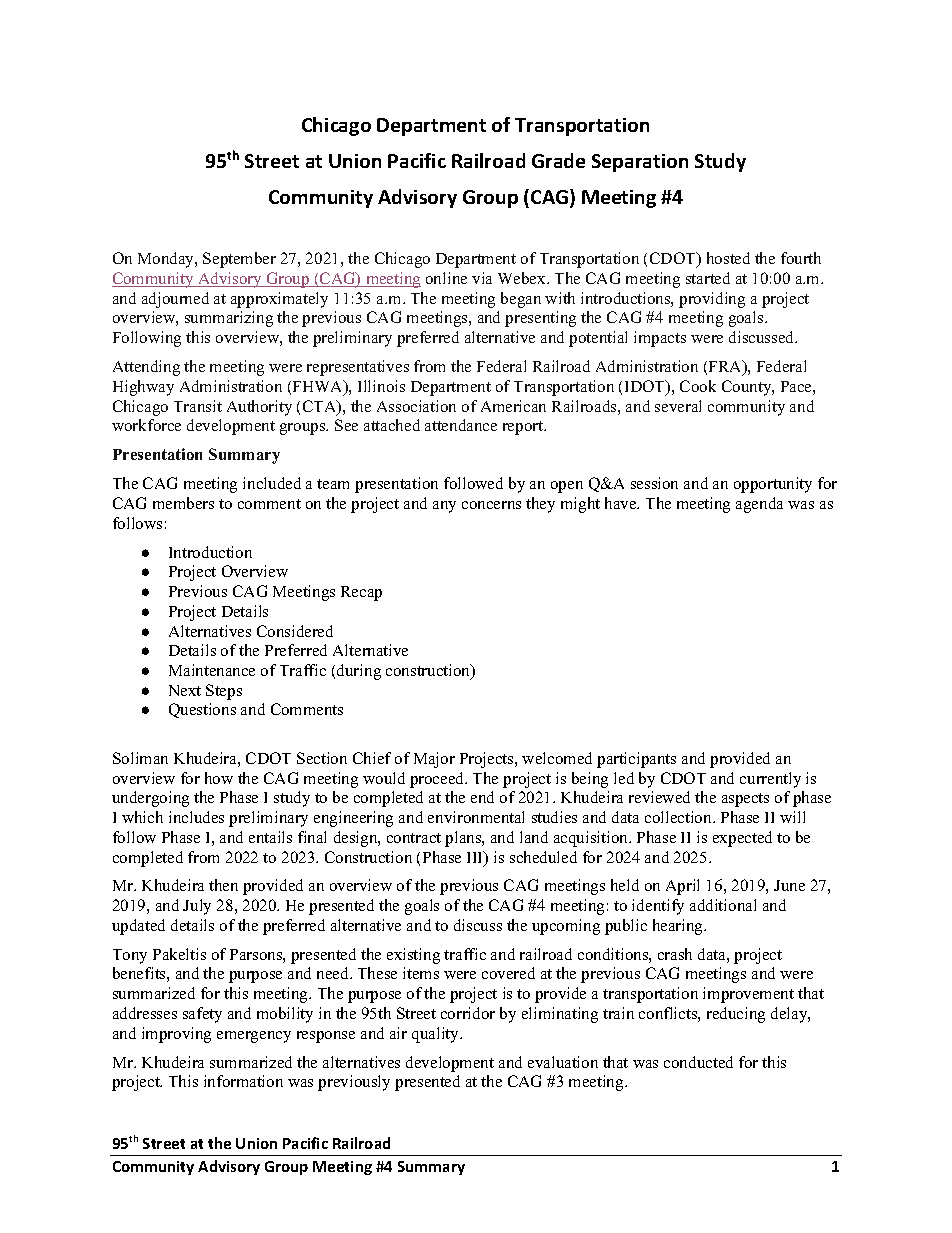 This screenshot has height=1233, width=952. Describe the element at coordinates (176, 1035) in the screenshot. I see `improving` at that location.
